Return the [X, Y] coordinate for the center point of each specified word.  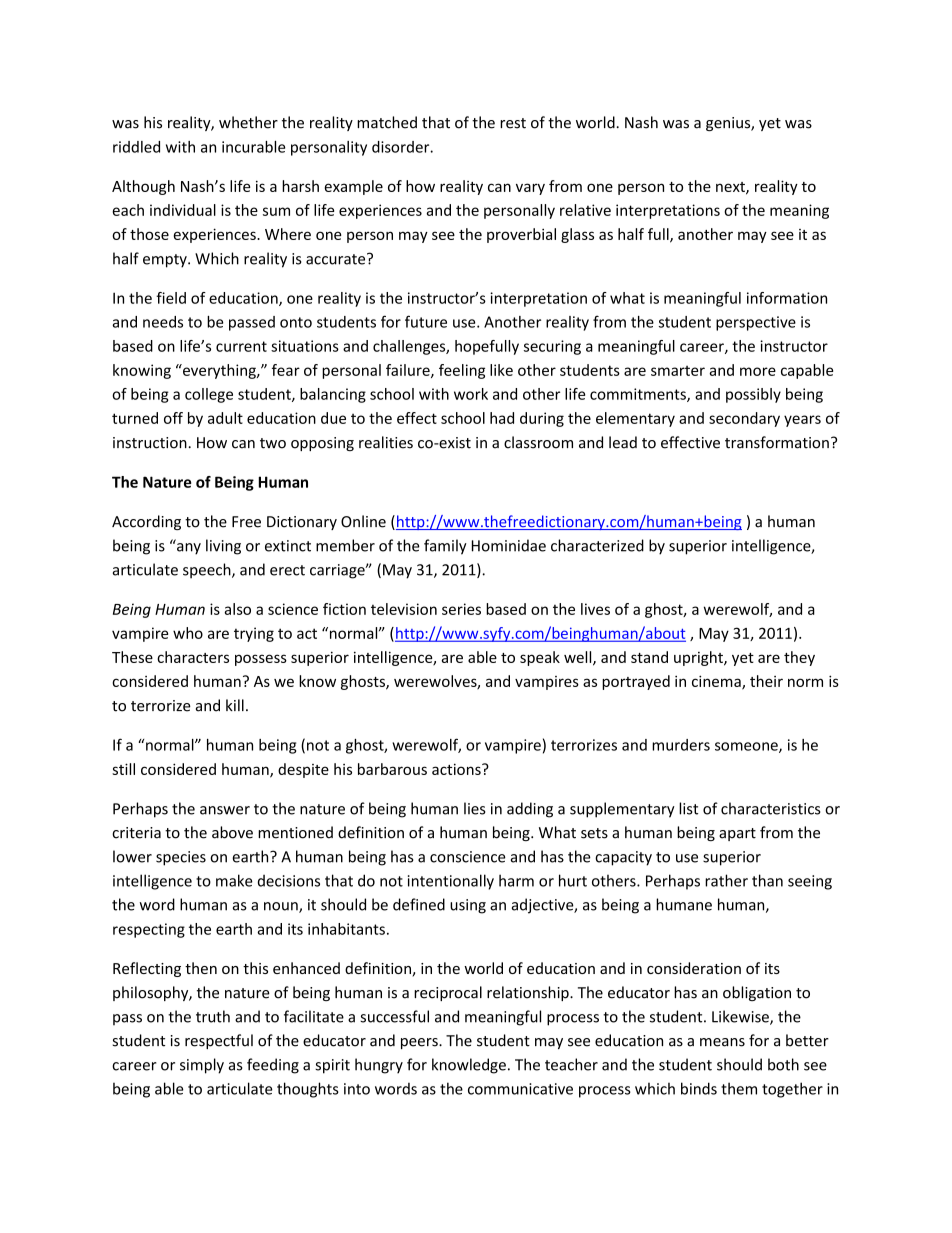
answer [225, 810]
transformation [777, 442]
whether [248, 122]
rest [513, 123]
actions [457, 769]
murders [681, 745]
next [731, 188]
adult [225, 418]
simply [202, 1066]
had [502, 418]
